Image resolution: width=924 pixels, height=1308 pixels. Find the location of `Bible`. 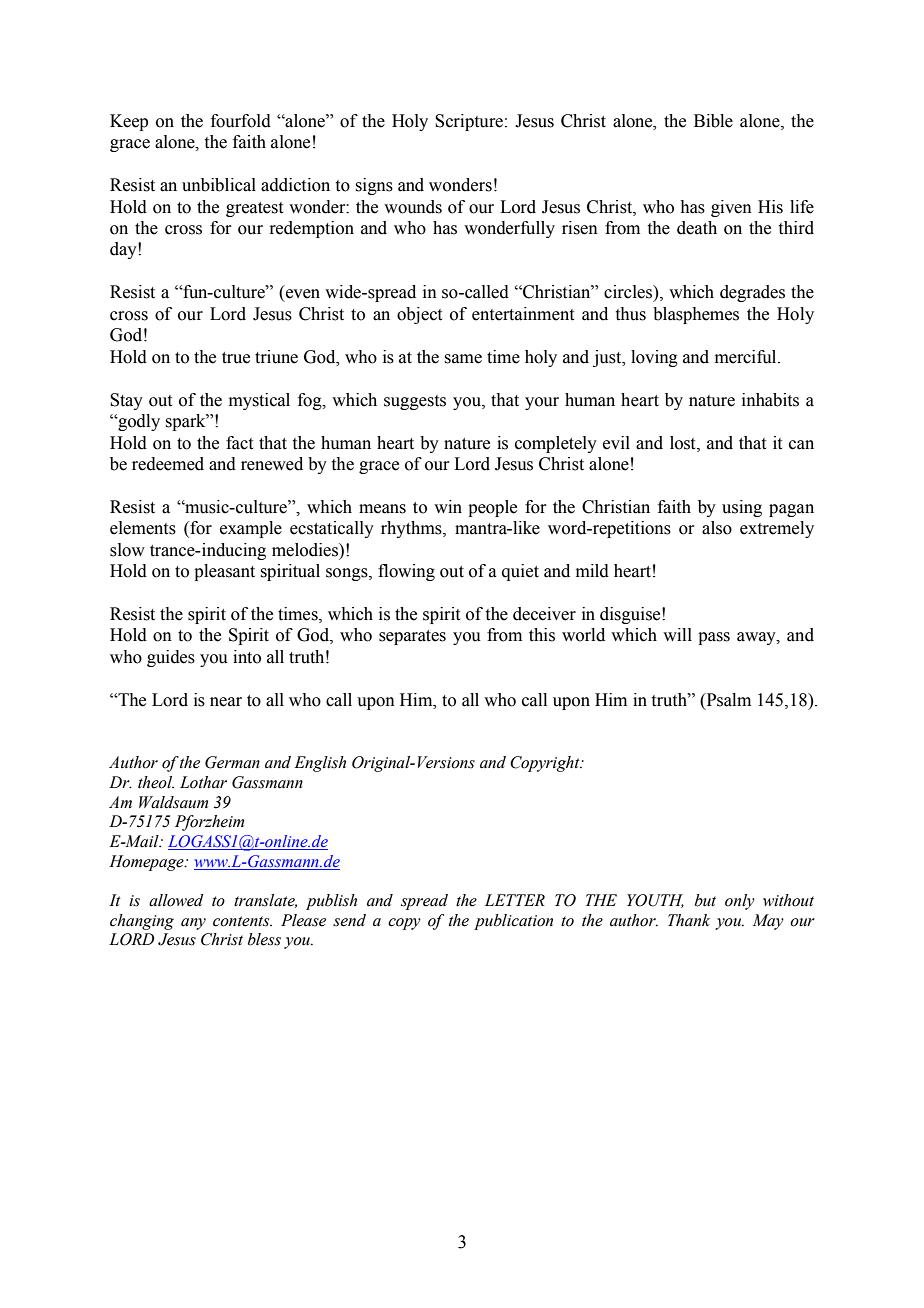

Bible is located at coordinates (713, 121).
